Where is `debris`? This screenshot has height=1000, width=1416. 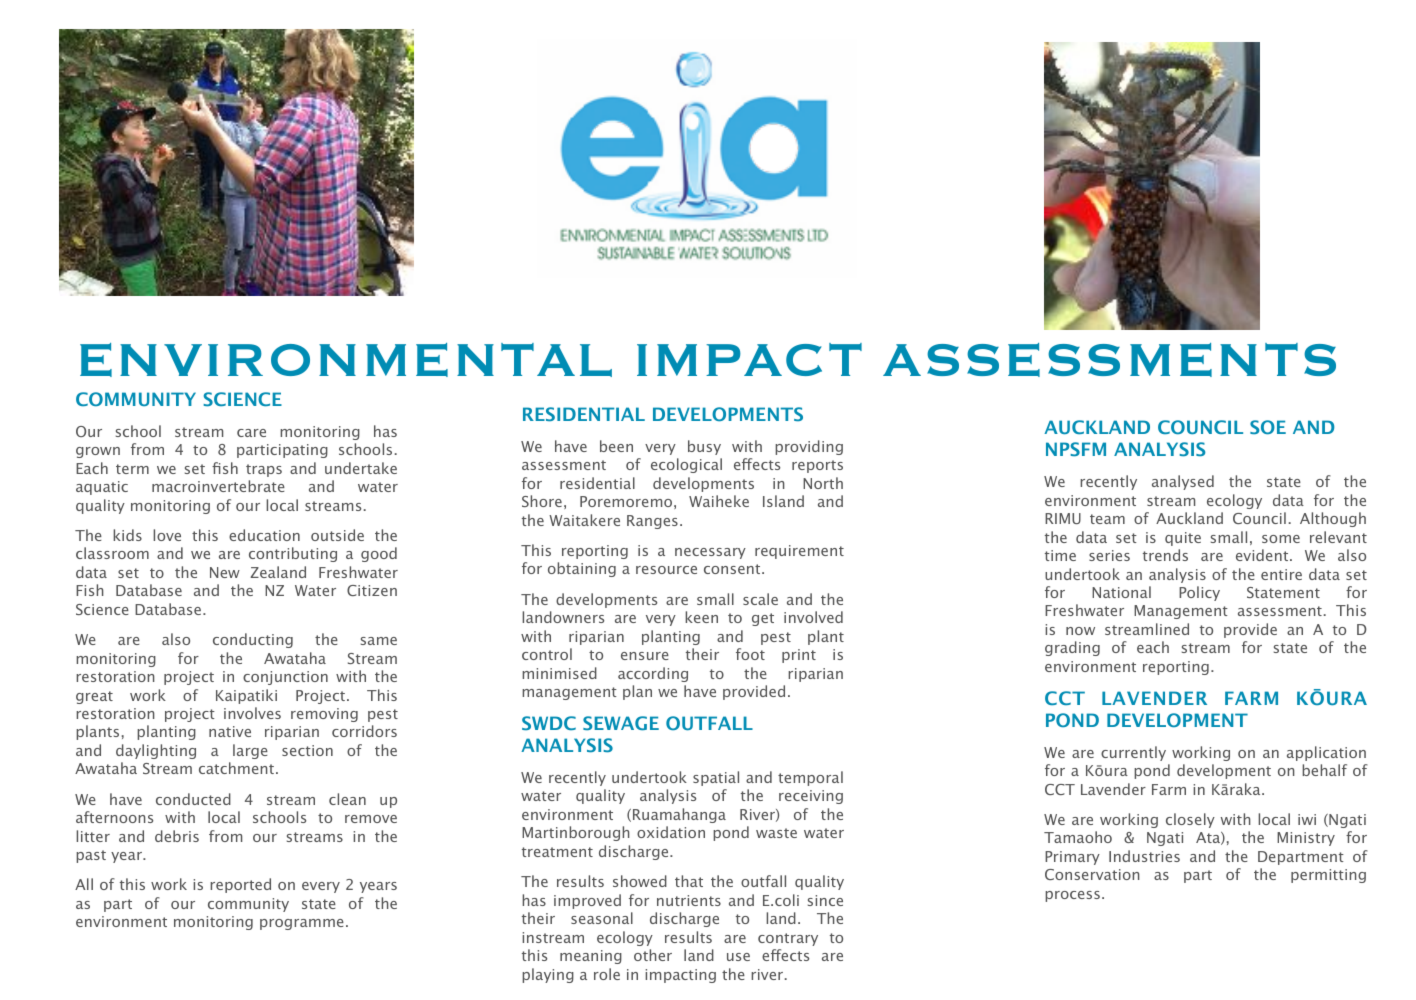
debris is located at coordinates (177, 836).
